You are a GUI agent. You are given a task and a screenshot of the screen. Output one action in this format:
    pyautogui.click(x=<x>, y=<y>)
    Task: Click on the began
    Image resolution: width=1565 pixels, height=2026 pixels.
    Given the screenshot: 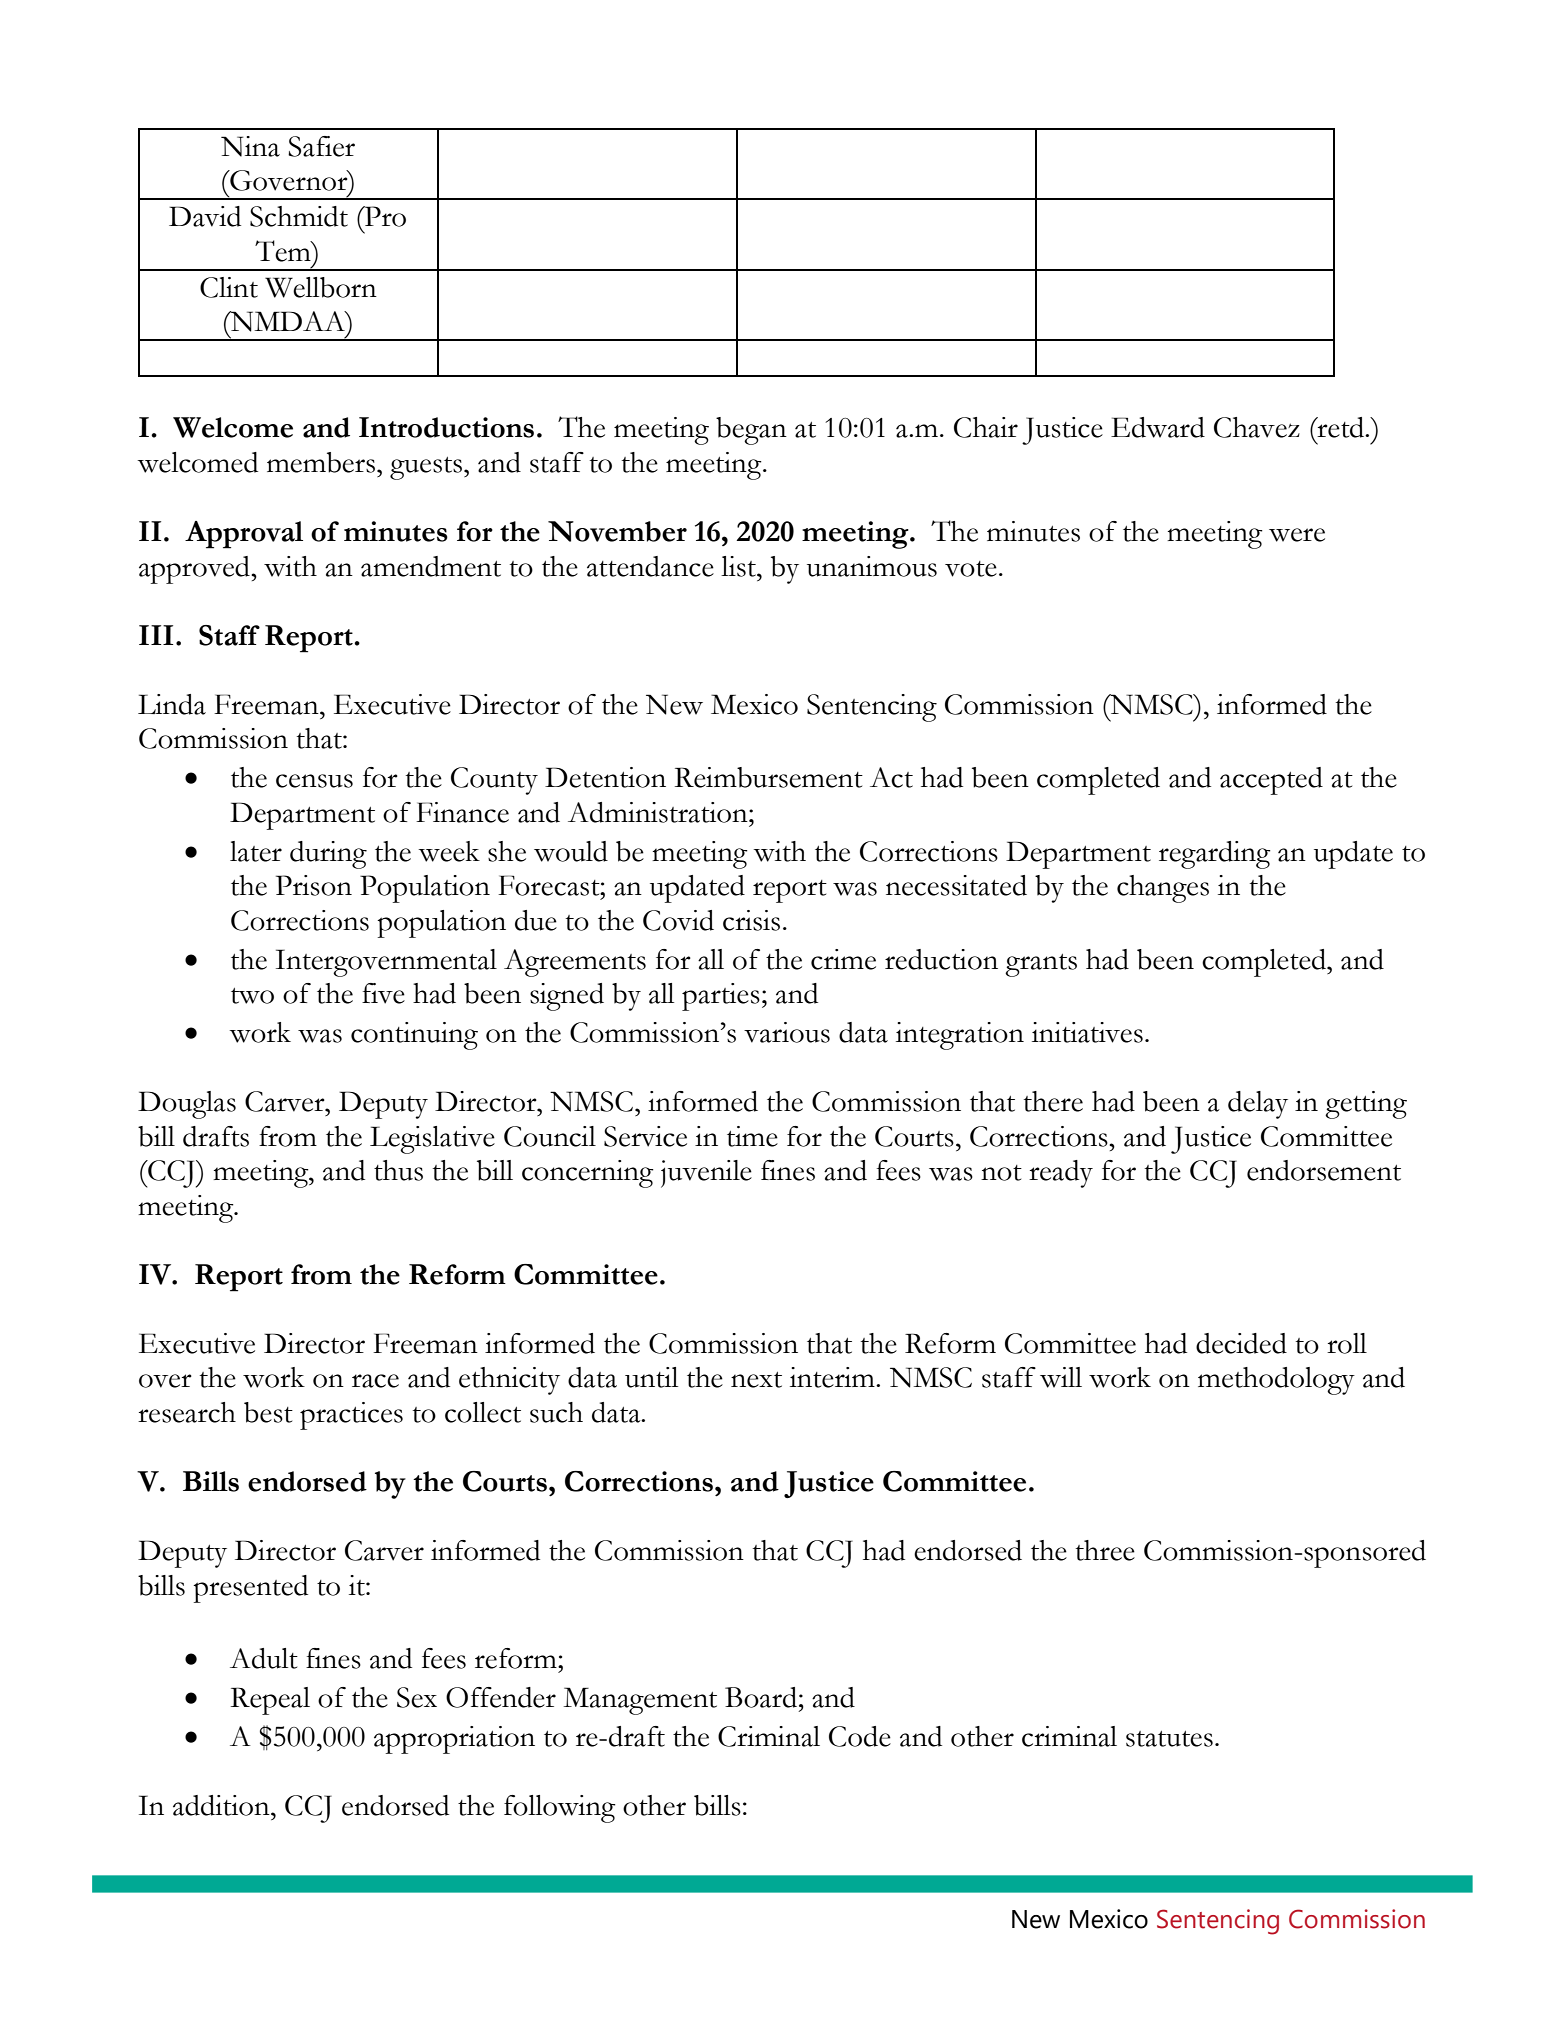 What is the action you would take?
    pyautogui.click(x=751, y=431)
